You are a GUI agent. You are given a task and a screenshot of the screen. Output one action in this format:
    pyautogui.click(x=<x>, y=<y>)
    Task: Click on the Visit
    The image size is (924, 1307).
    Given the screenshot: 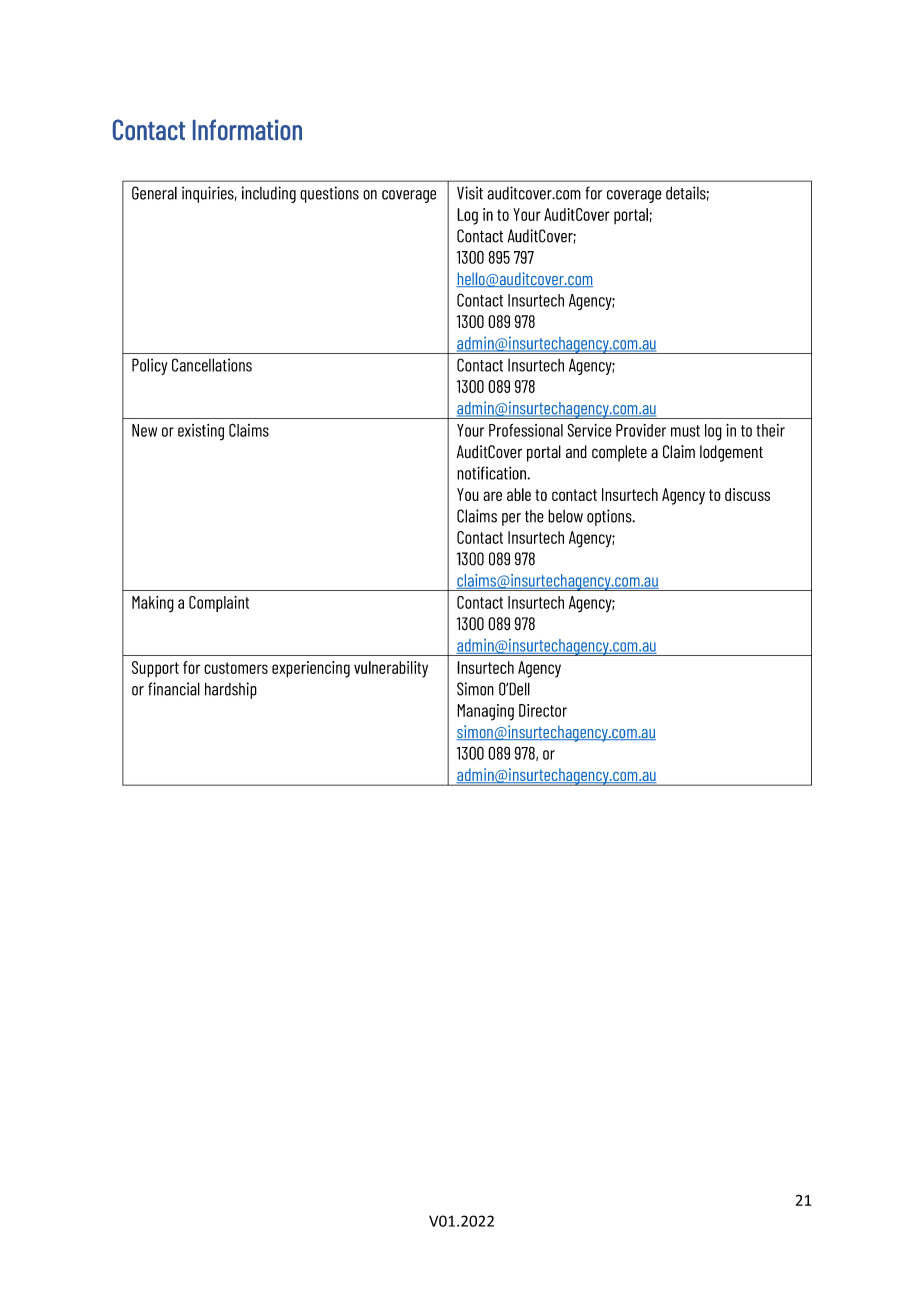 What is the action you would take?
    pyautogui.click(x=470, y=193)
